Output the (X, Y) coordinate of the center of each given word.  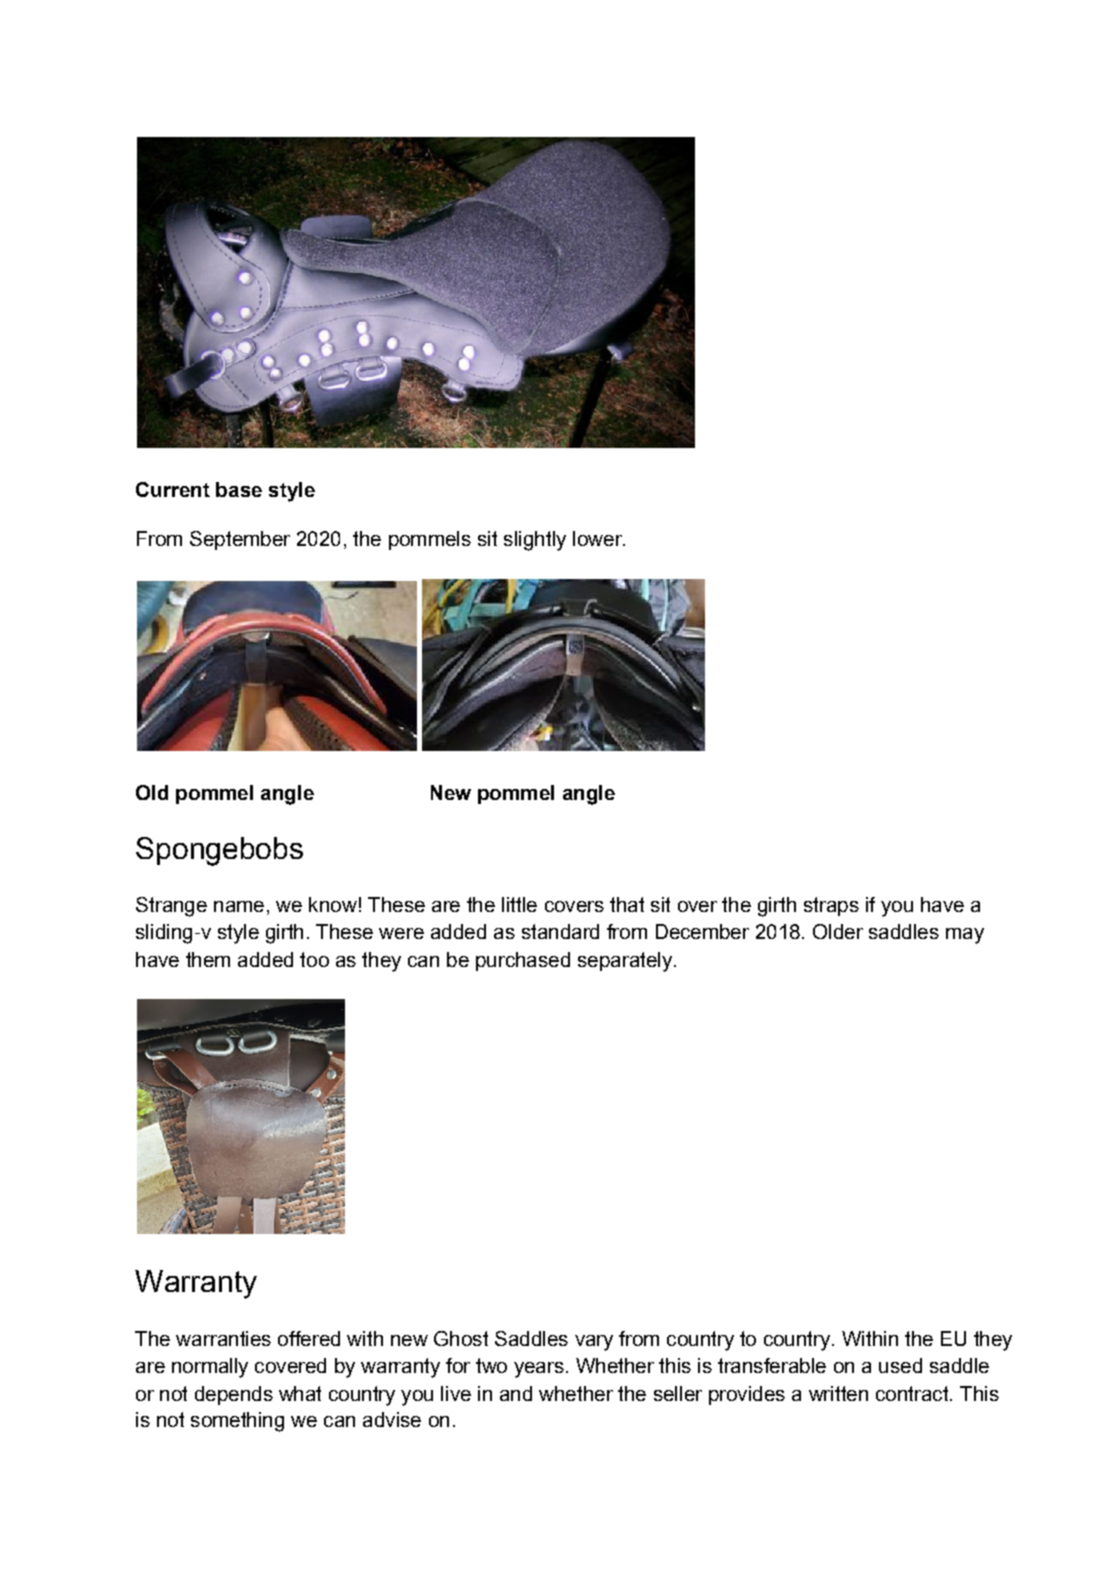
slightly (535, 541)
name (239, 906)
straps (831, 906)
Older (838, 931)
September (240, 540)
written (838, 1393)
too (314, 959)
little (519, 904)
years (539, 1370)
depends (234, 1395)
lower (598, 538)
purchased (523, 961)
